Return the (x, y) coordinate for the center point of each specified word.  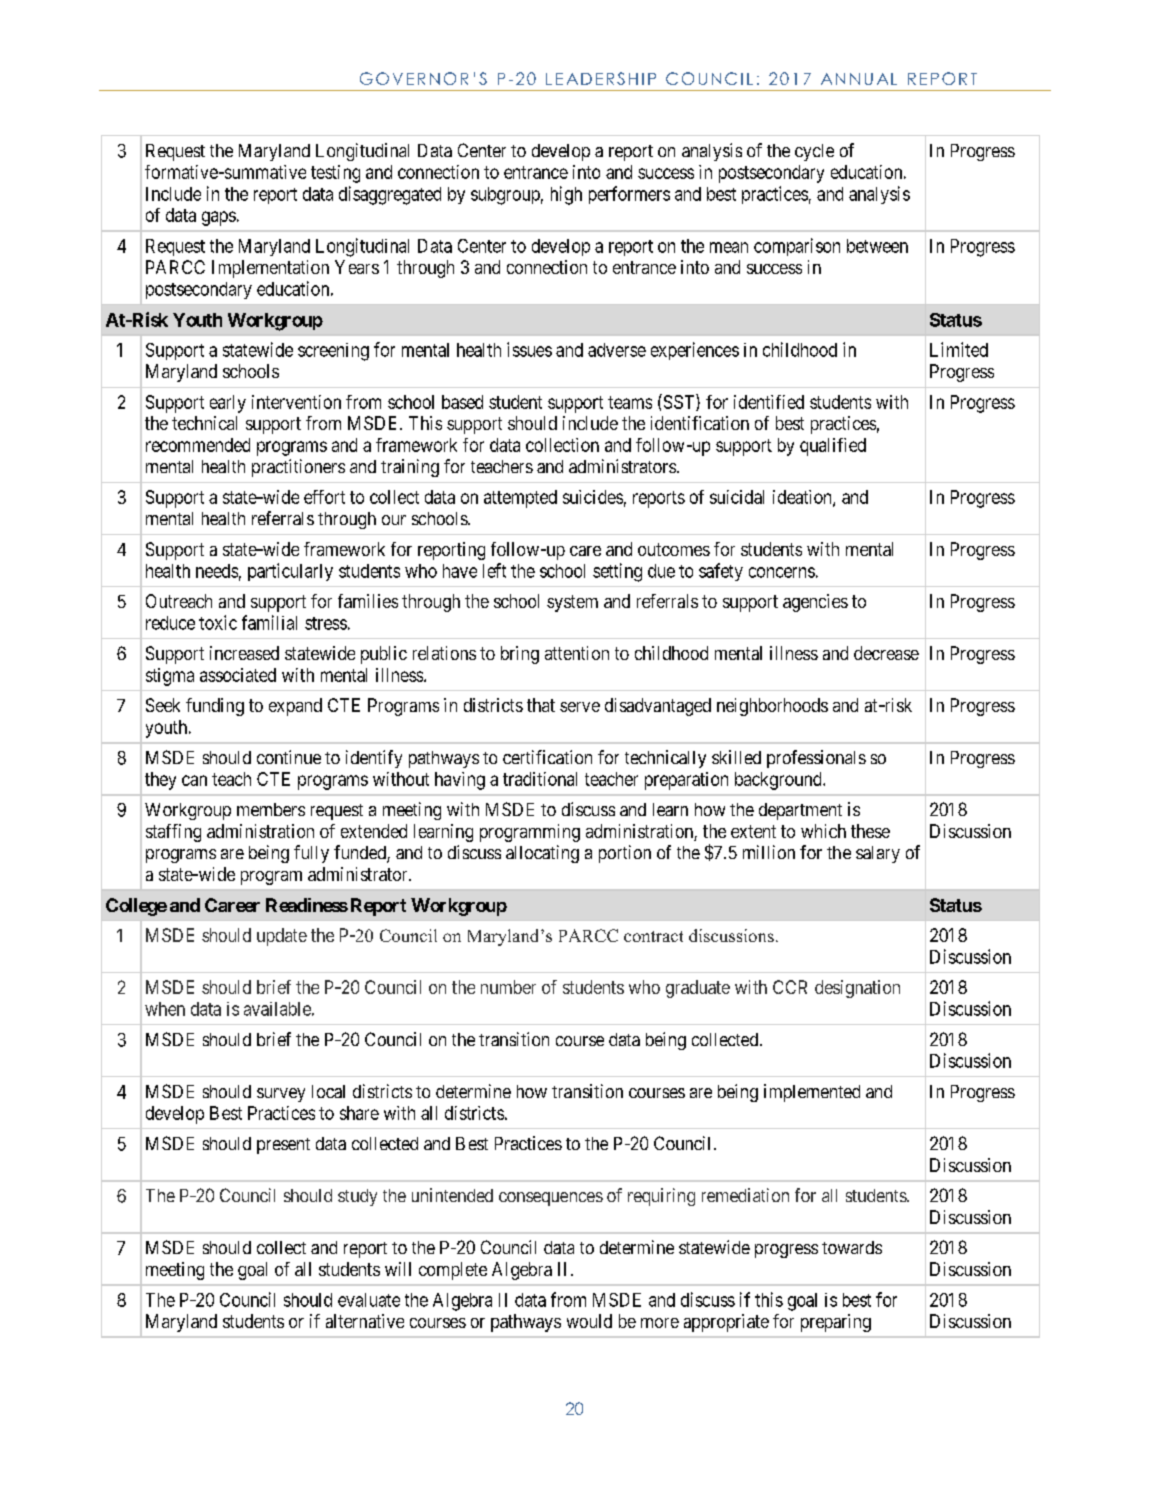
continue (289, 757)
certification (547, 757)
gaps (219, 218)
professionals (816, 759)
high (566, 195)
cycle (814, 152)
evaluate (369, 1300)
